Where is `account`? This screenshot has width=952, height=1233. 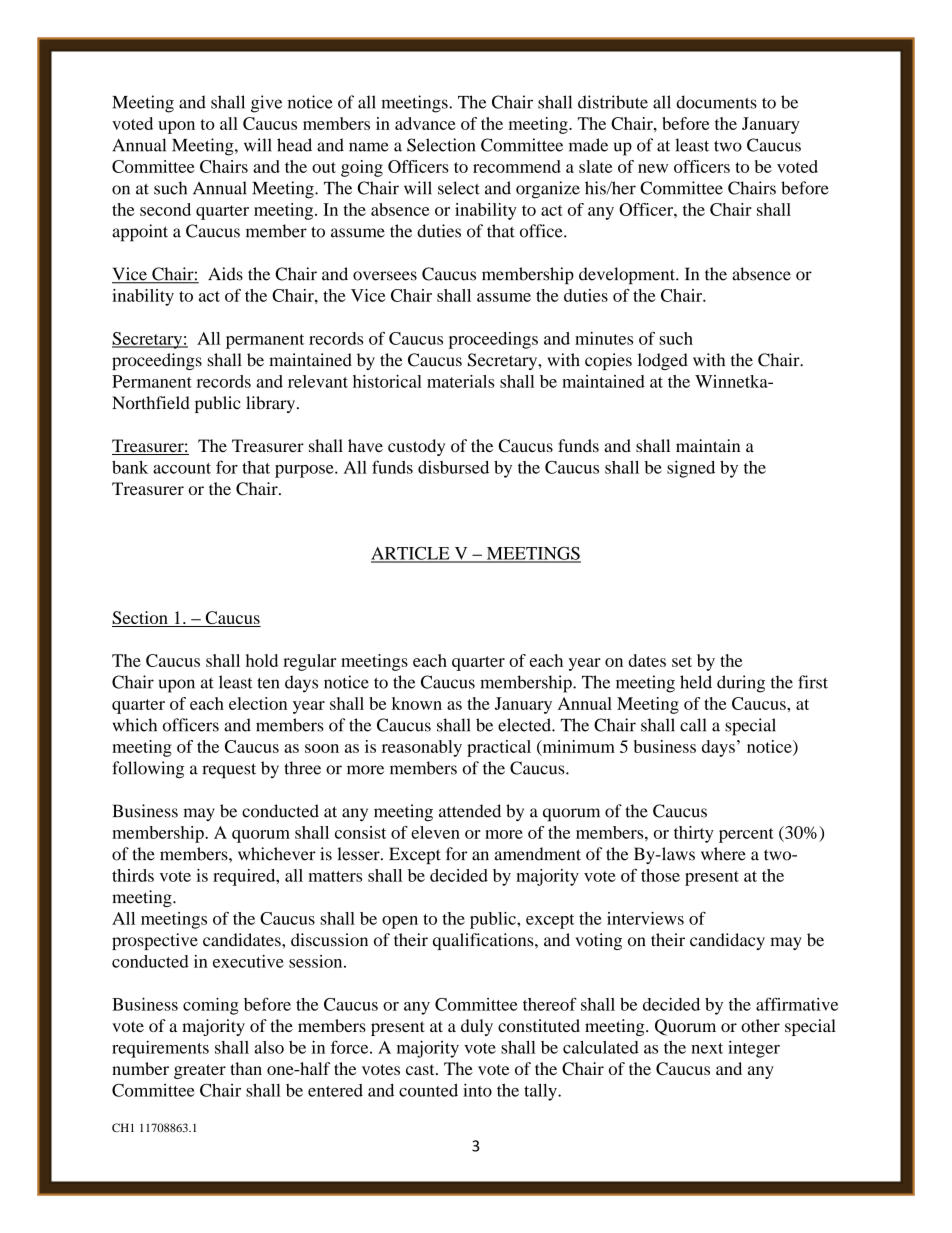
account is located at coordinates (182, 468).
